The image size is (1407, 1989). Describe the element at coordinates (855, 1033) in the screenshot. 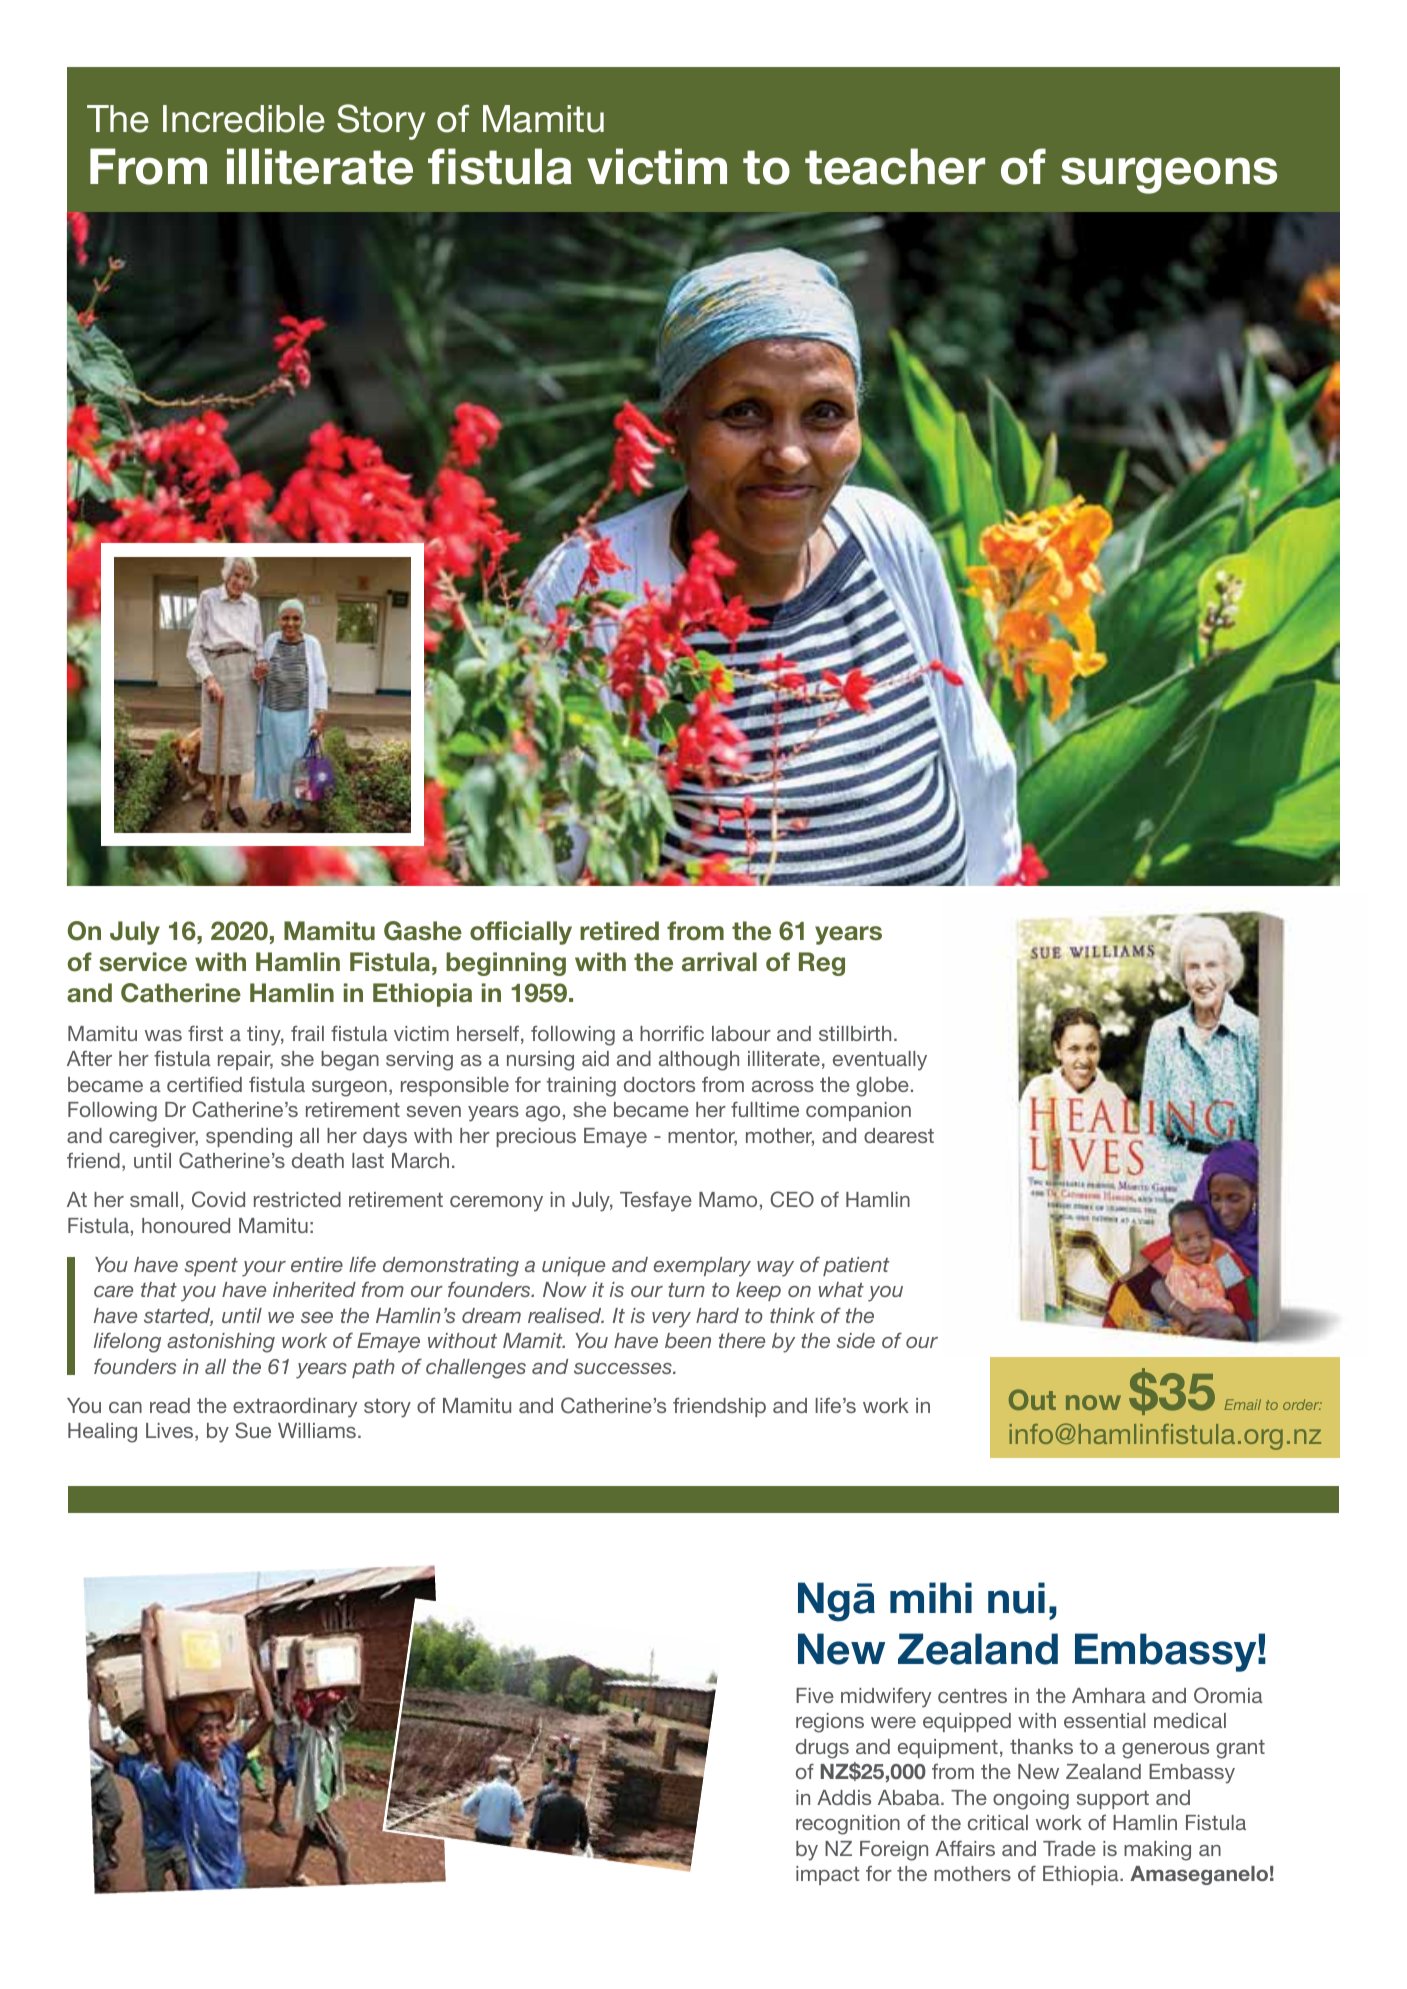

I see `stillbirth` at that location.
